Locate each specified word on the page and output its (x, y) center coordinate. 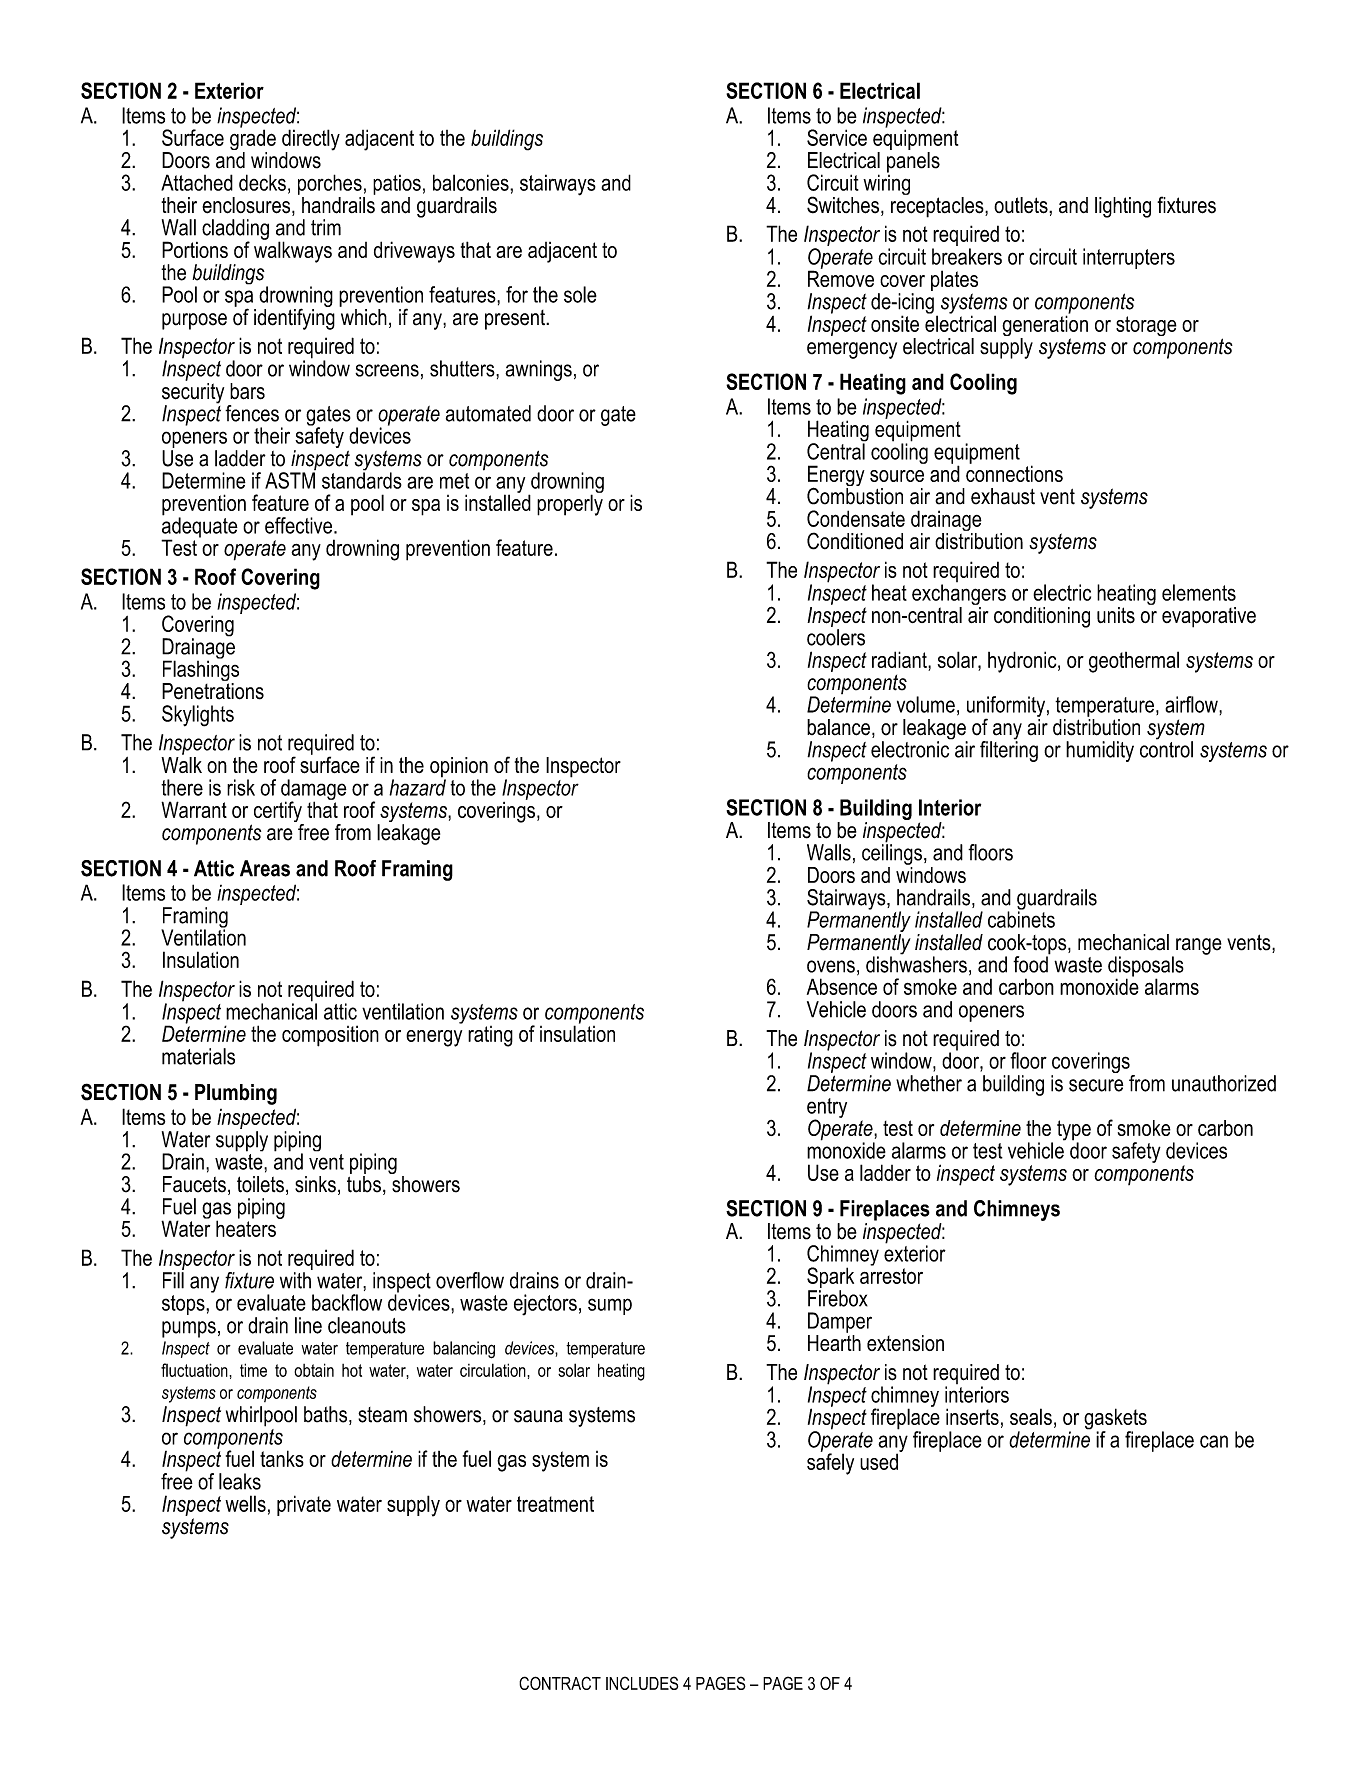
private (304, 1505)
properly (570, 504)
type (1074, 1131)
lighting (1123, 207)
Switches (843, 205)
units (1116, 615)
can (1214, 1441)
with (295, 1280)
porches (331, 186)
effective (300, 525)
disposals (1146, 967)
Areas (265, 868)
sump (610, 1306)
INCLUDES (642, 1683)
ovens (831, 966)
